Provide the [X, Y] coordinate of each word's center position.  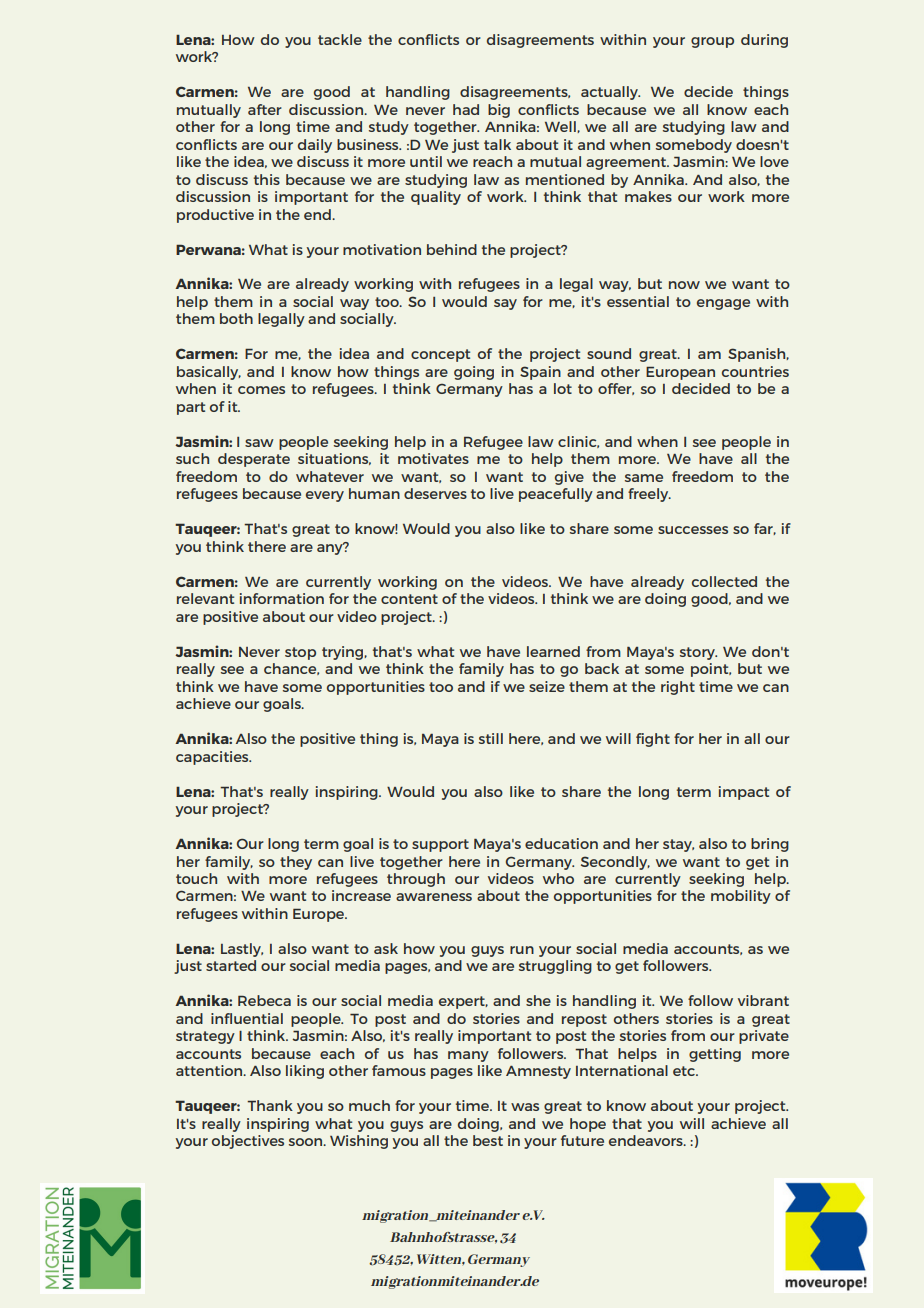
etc [685, 1071]
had [466, 109]
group [712, 42]
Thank [270, 1105]
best [488, 1140]
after [265, 109]
